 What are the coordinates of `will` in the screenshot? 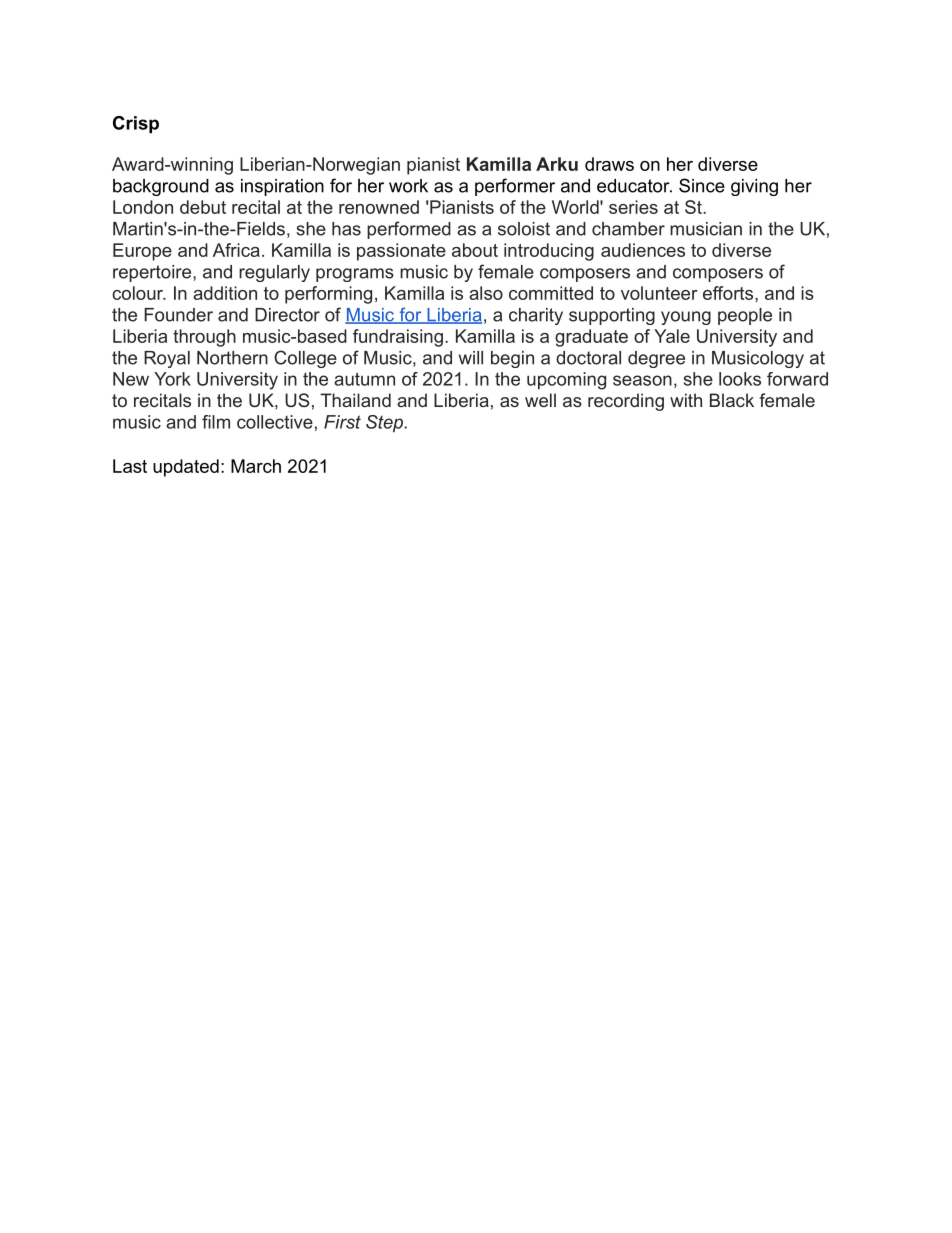 It's located at (471, 358).
